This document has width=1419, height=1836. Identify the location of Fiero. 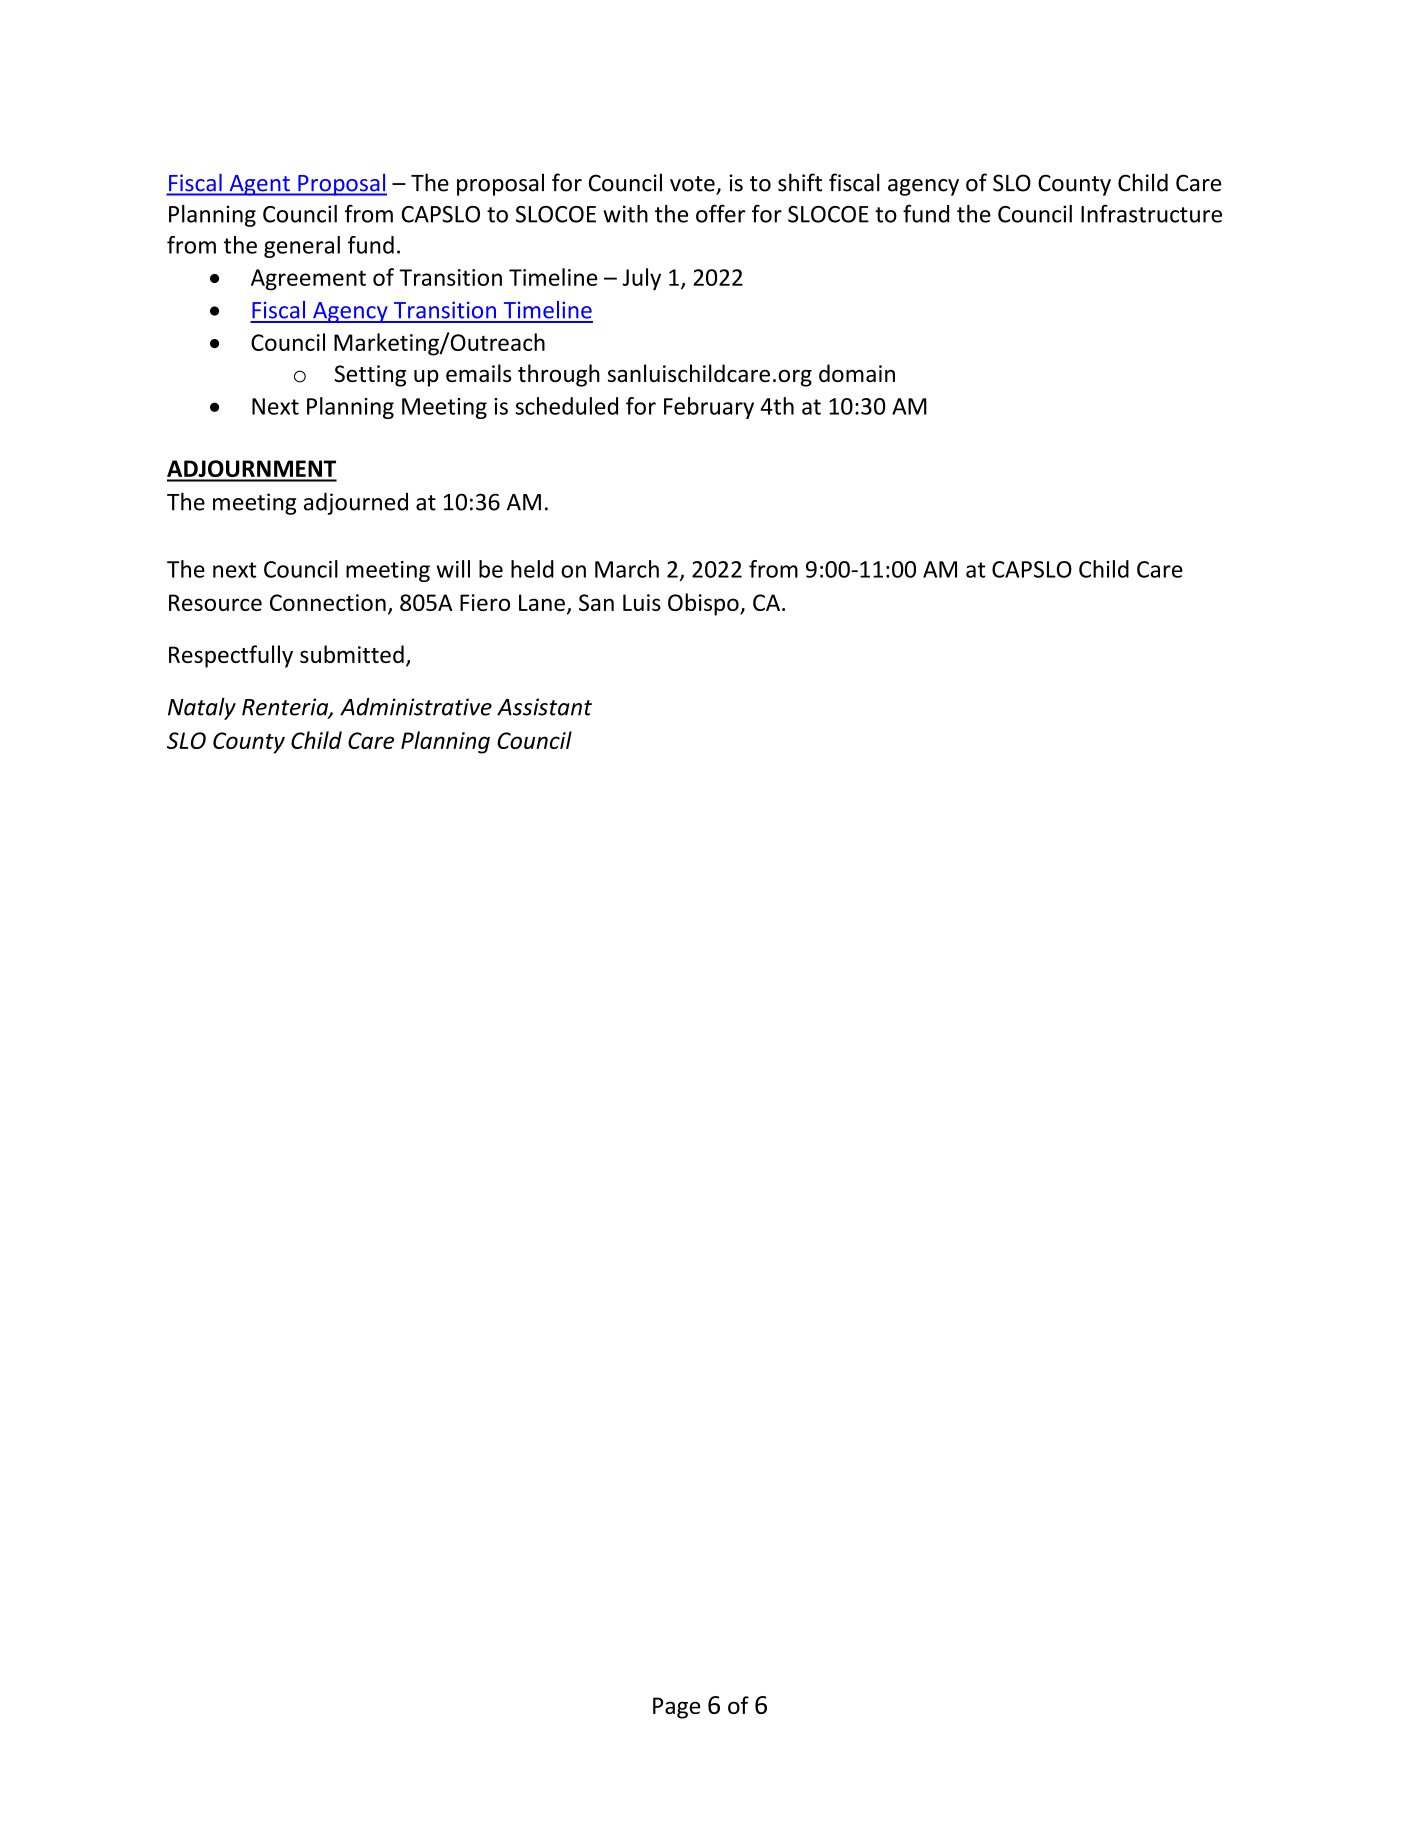
(485, 602).
